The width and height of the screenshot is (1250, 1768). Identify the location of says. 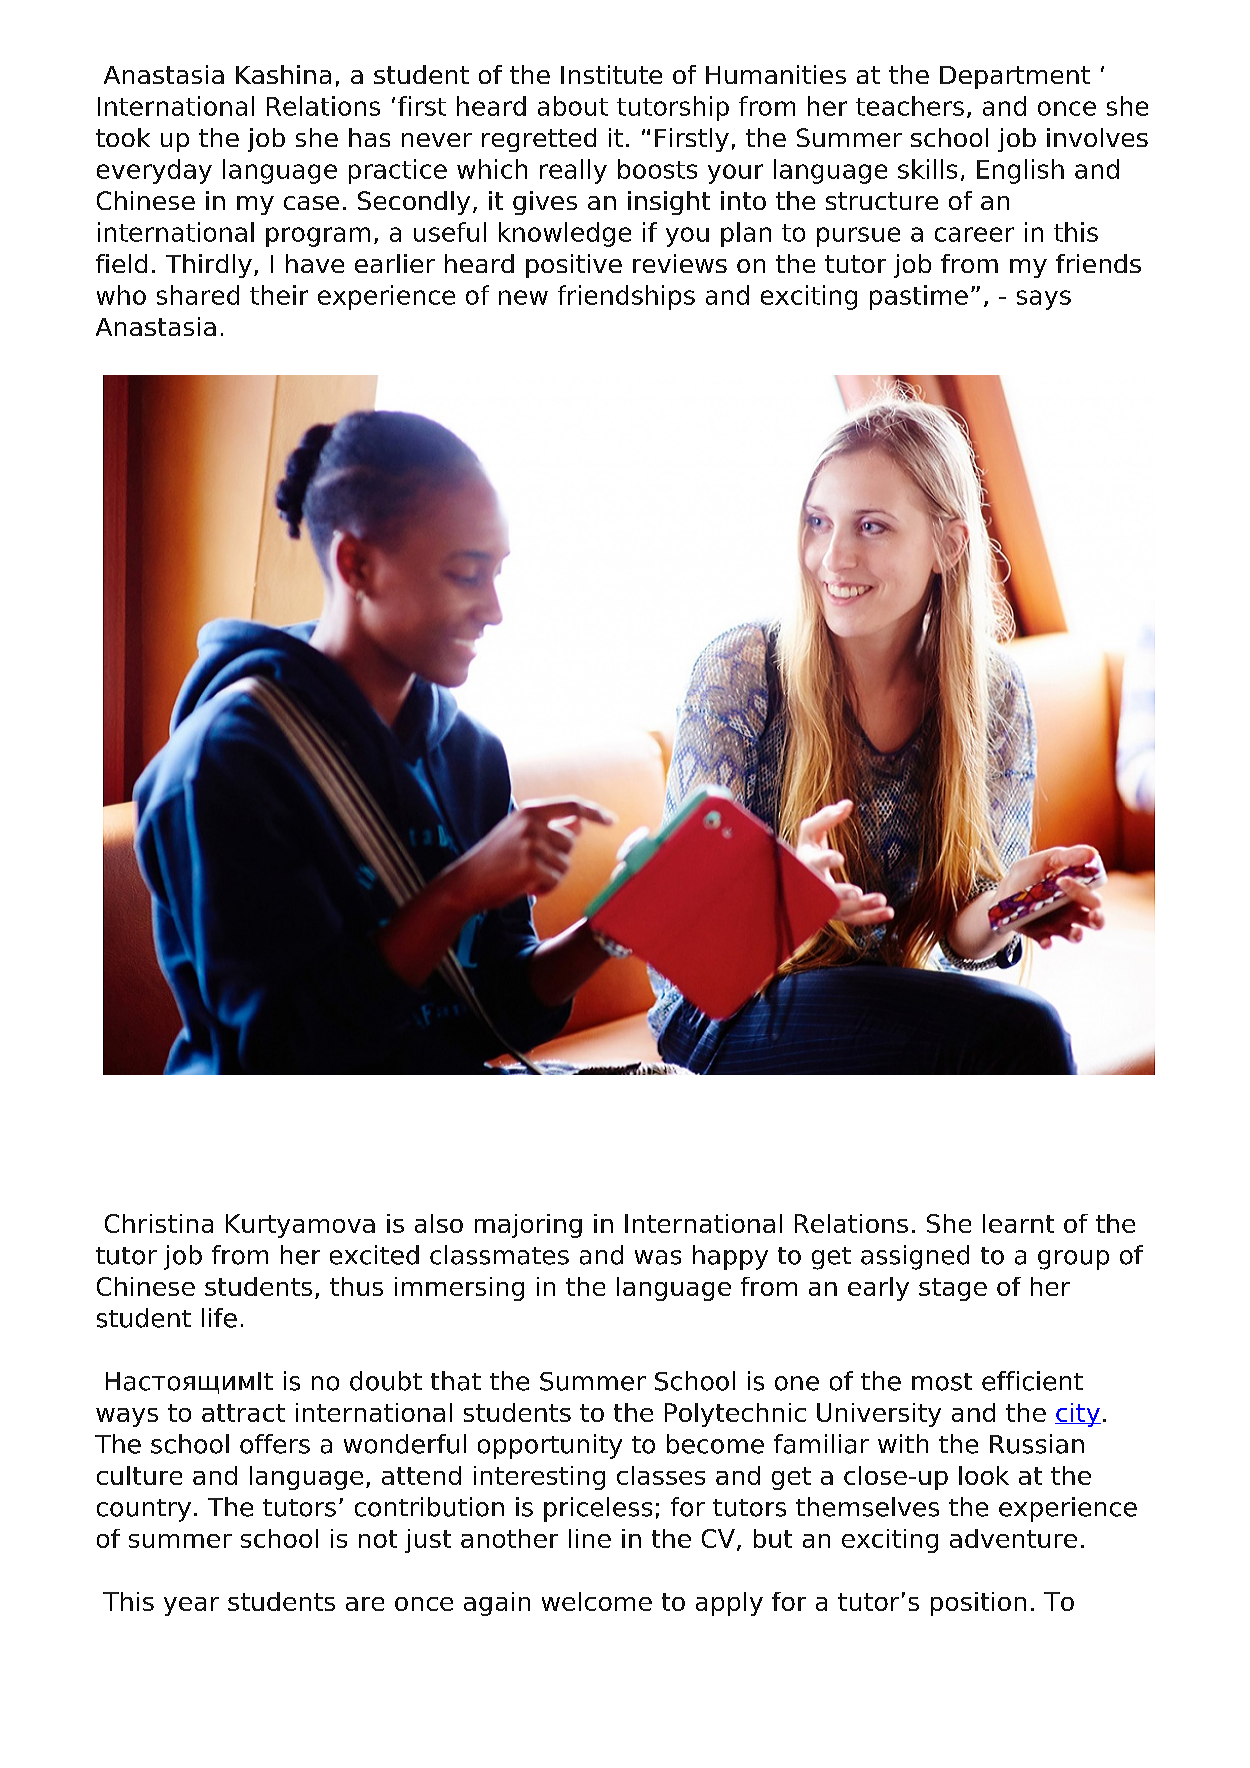
(1044, 300).
